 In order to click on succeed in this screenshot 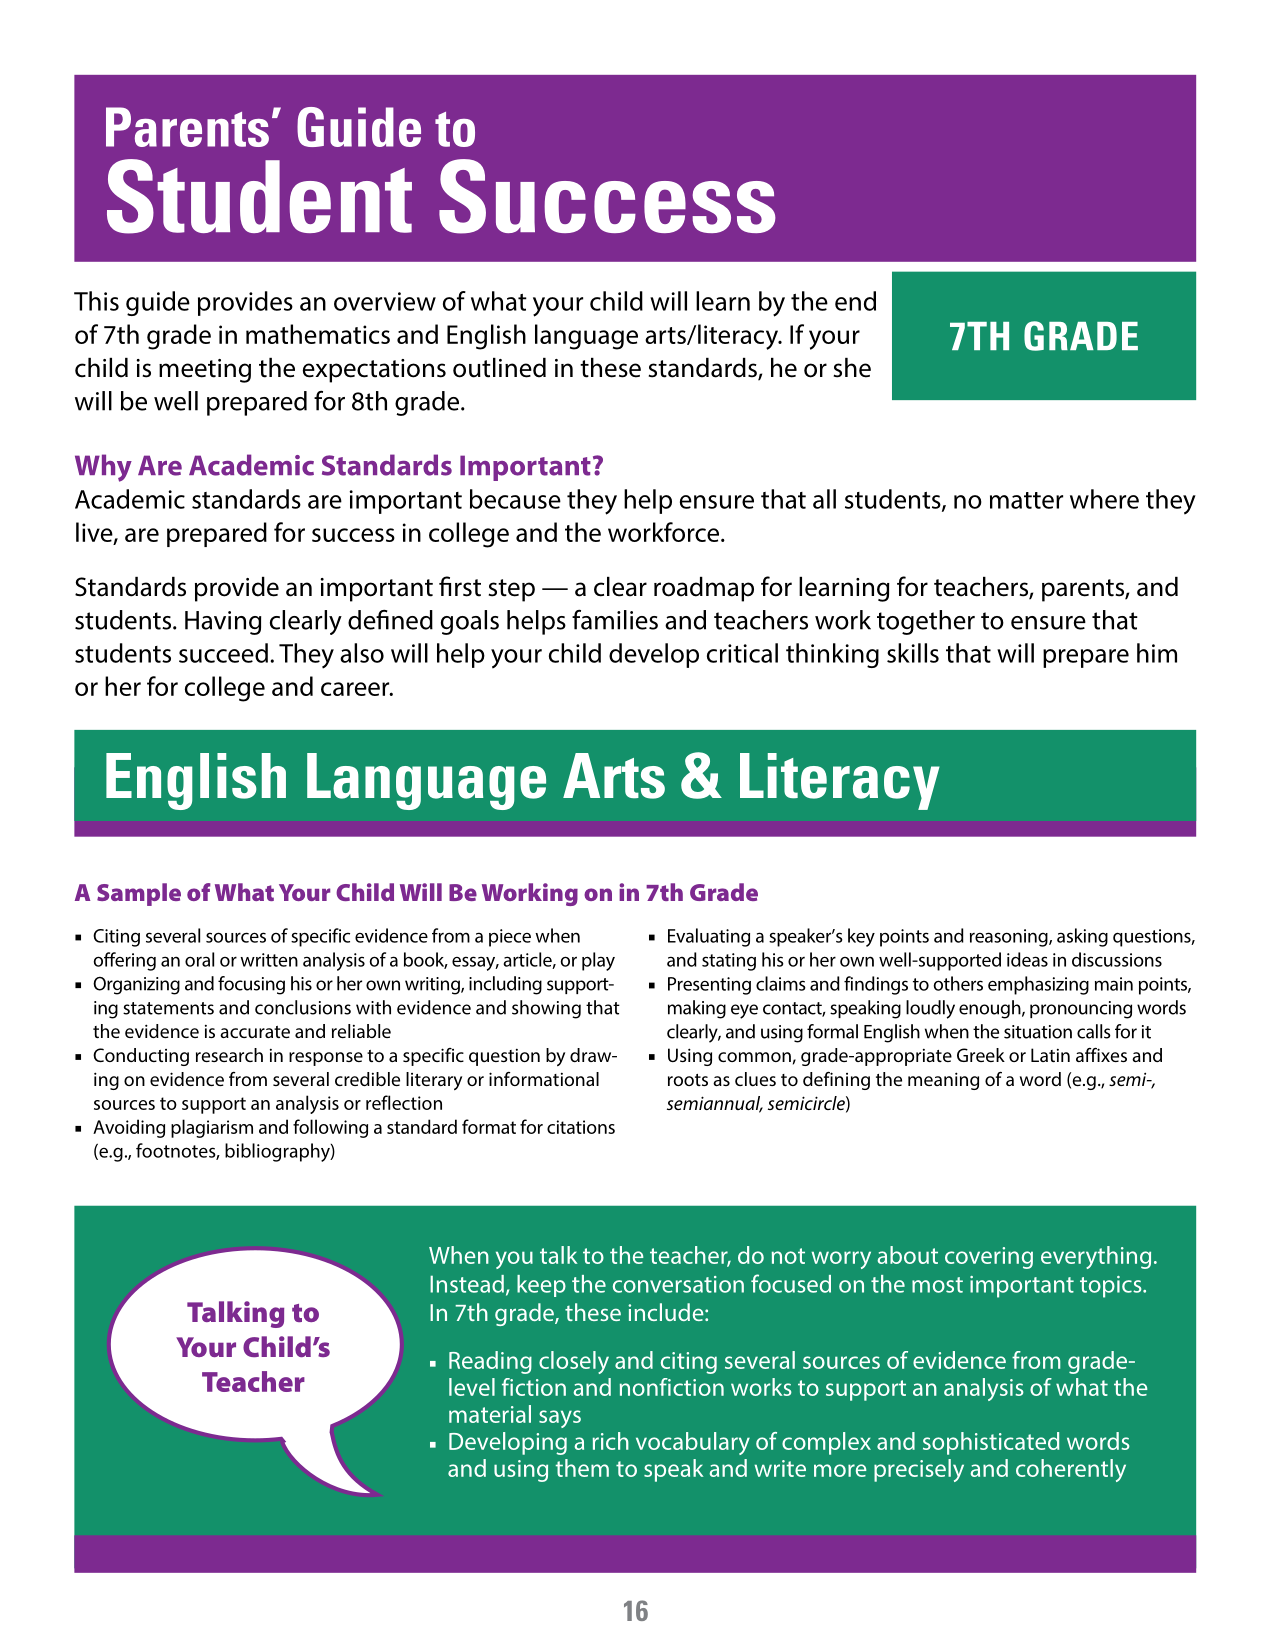, I will do `click(223, 653)`.
